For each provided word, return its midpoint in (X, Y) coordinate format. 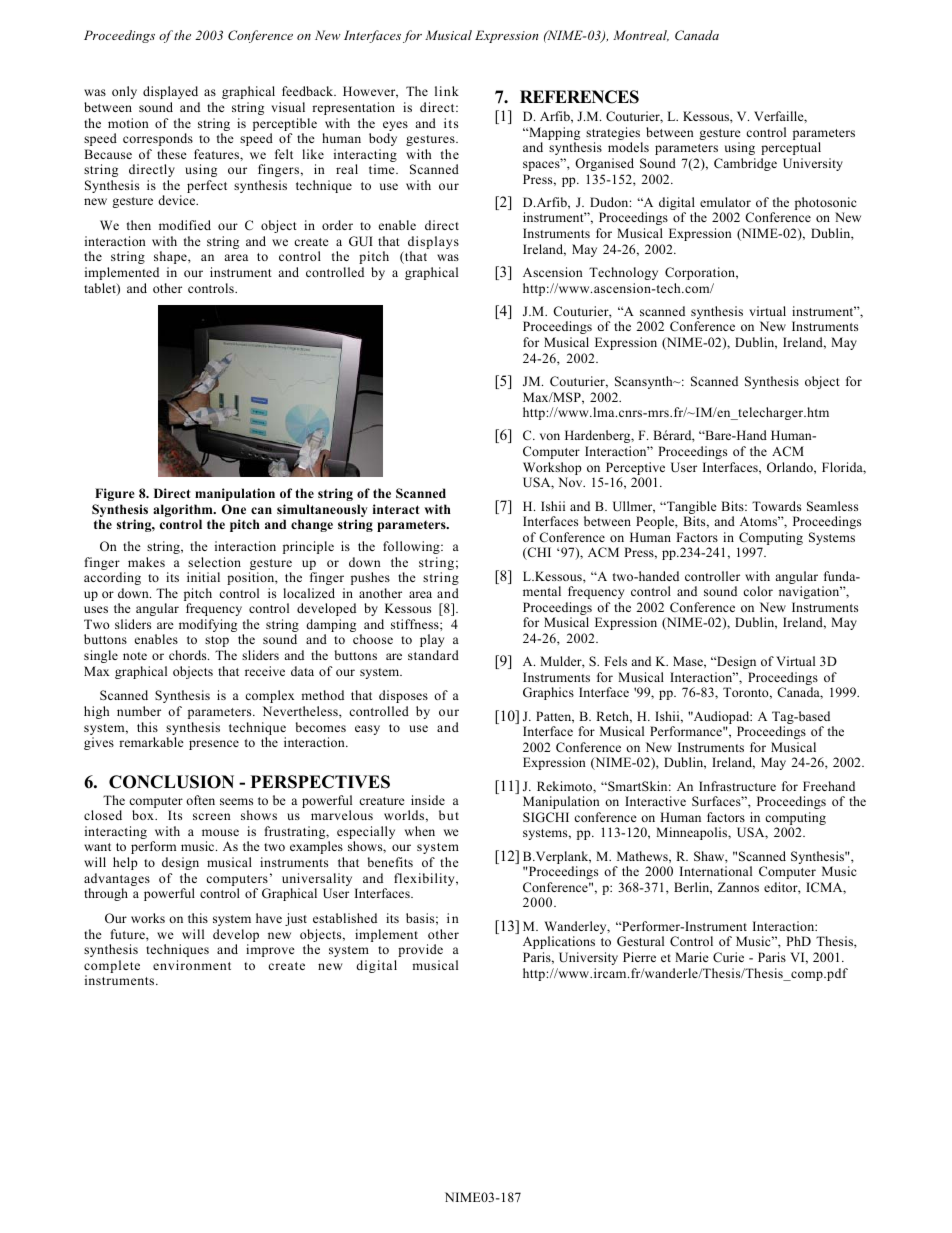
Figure (115, 494)
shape (171, 257)
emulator (725, 202)
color (758, 591)
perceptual (791, 148)
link (447, 91)
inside (428, 800)
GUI (361, 241)
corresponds (158, 139)
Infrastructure (737, 786)
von (550, 436)
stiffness (416, 624)
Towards (776, 506)
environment (192, 965)
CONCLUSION (171, 782)
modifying (208, 625)
